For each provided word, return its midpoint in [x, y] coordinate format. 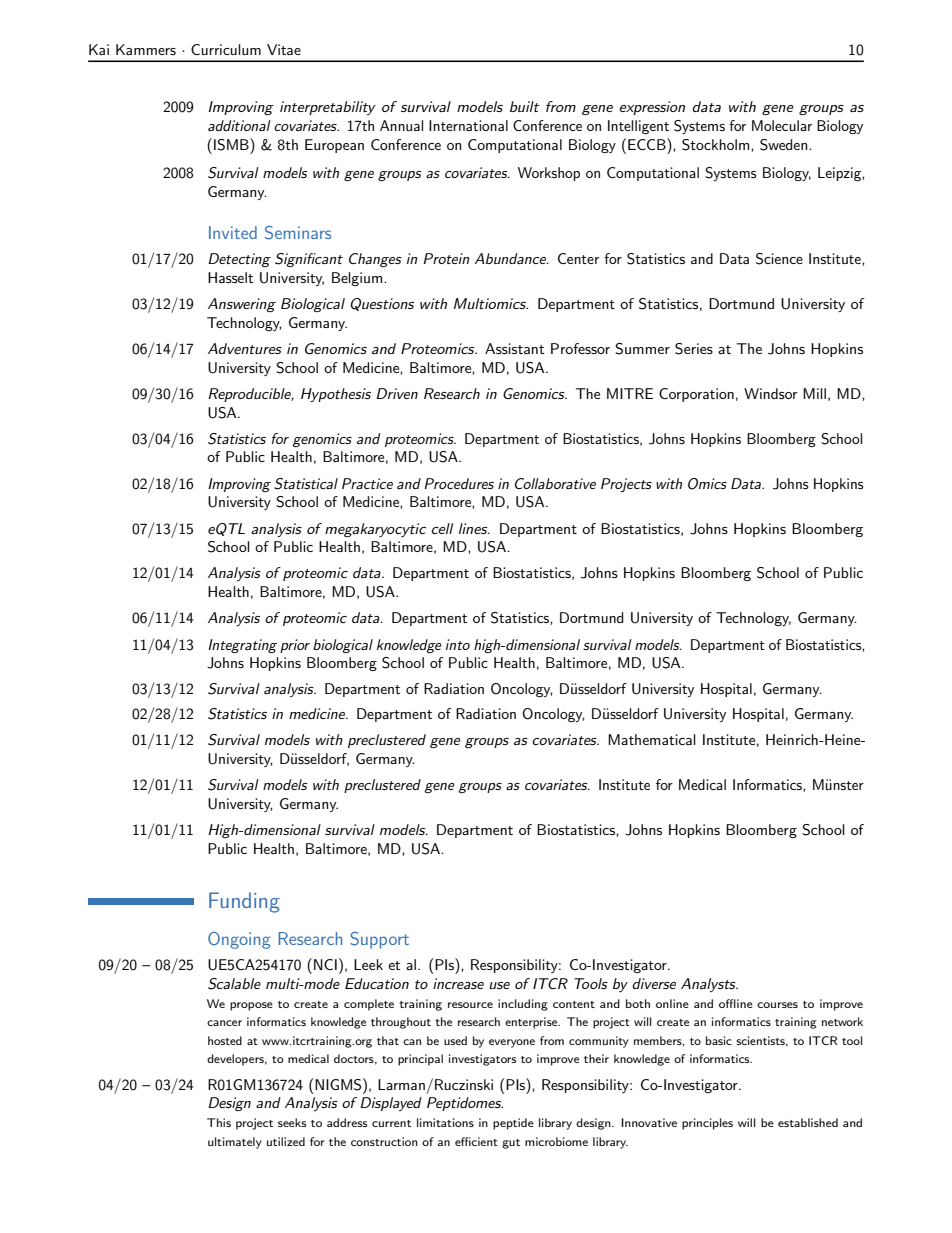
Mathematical [652, 739]
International [468, 125]
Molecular [782, 125]
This [219, 1122]
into [458, 644]
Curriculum [226, 49]
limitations [445, 1122]
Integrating [242, 646]
